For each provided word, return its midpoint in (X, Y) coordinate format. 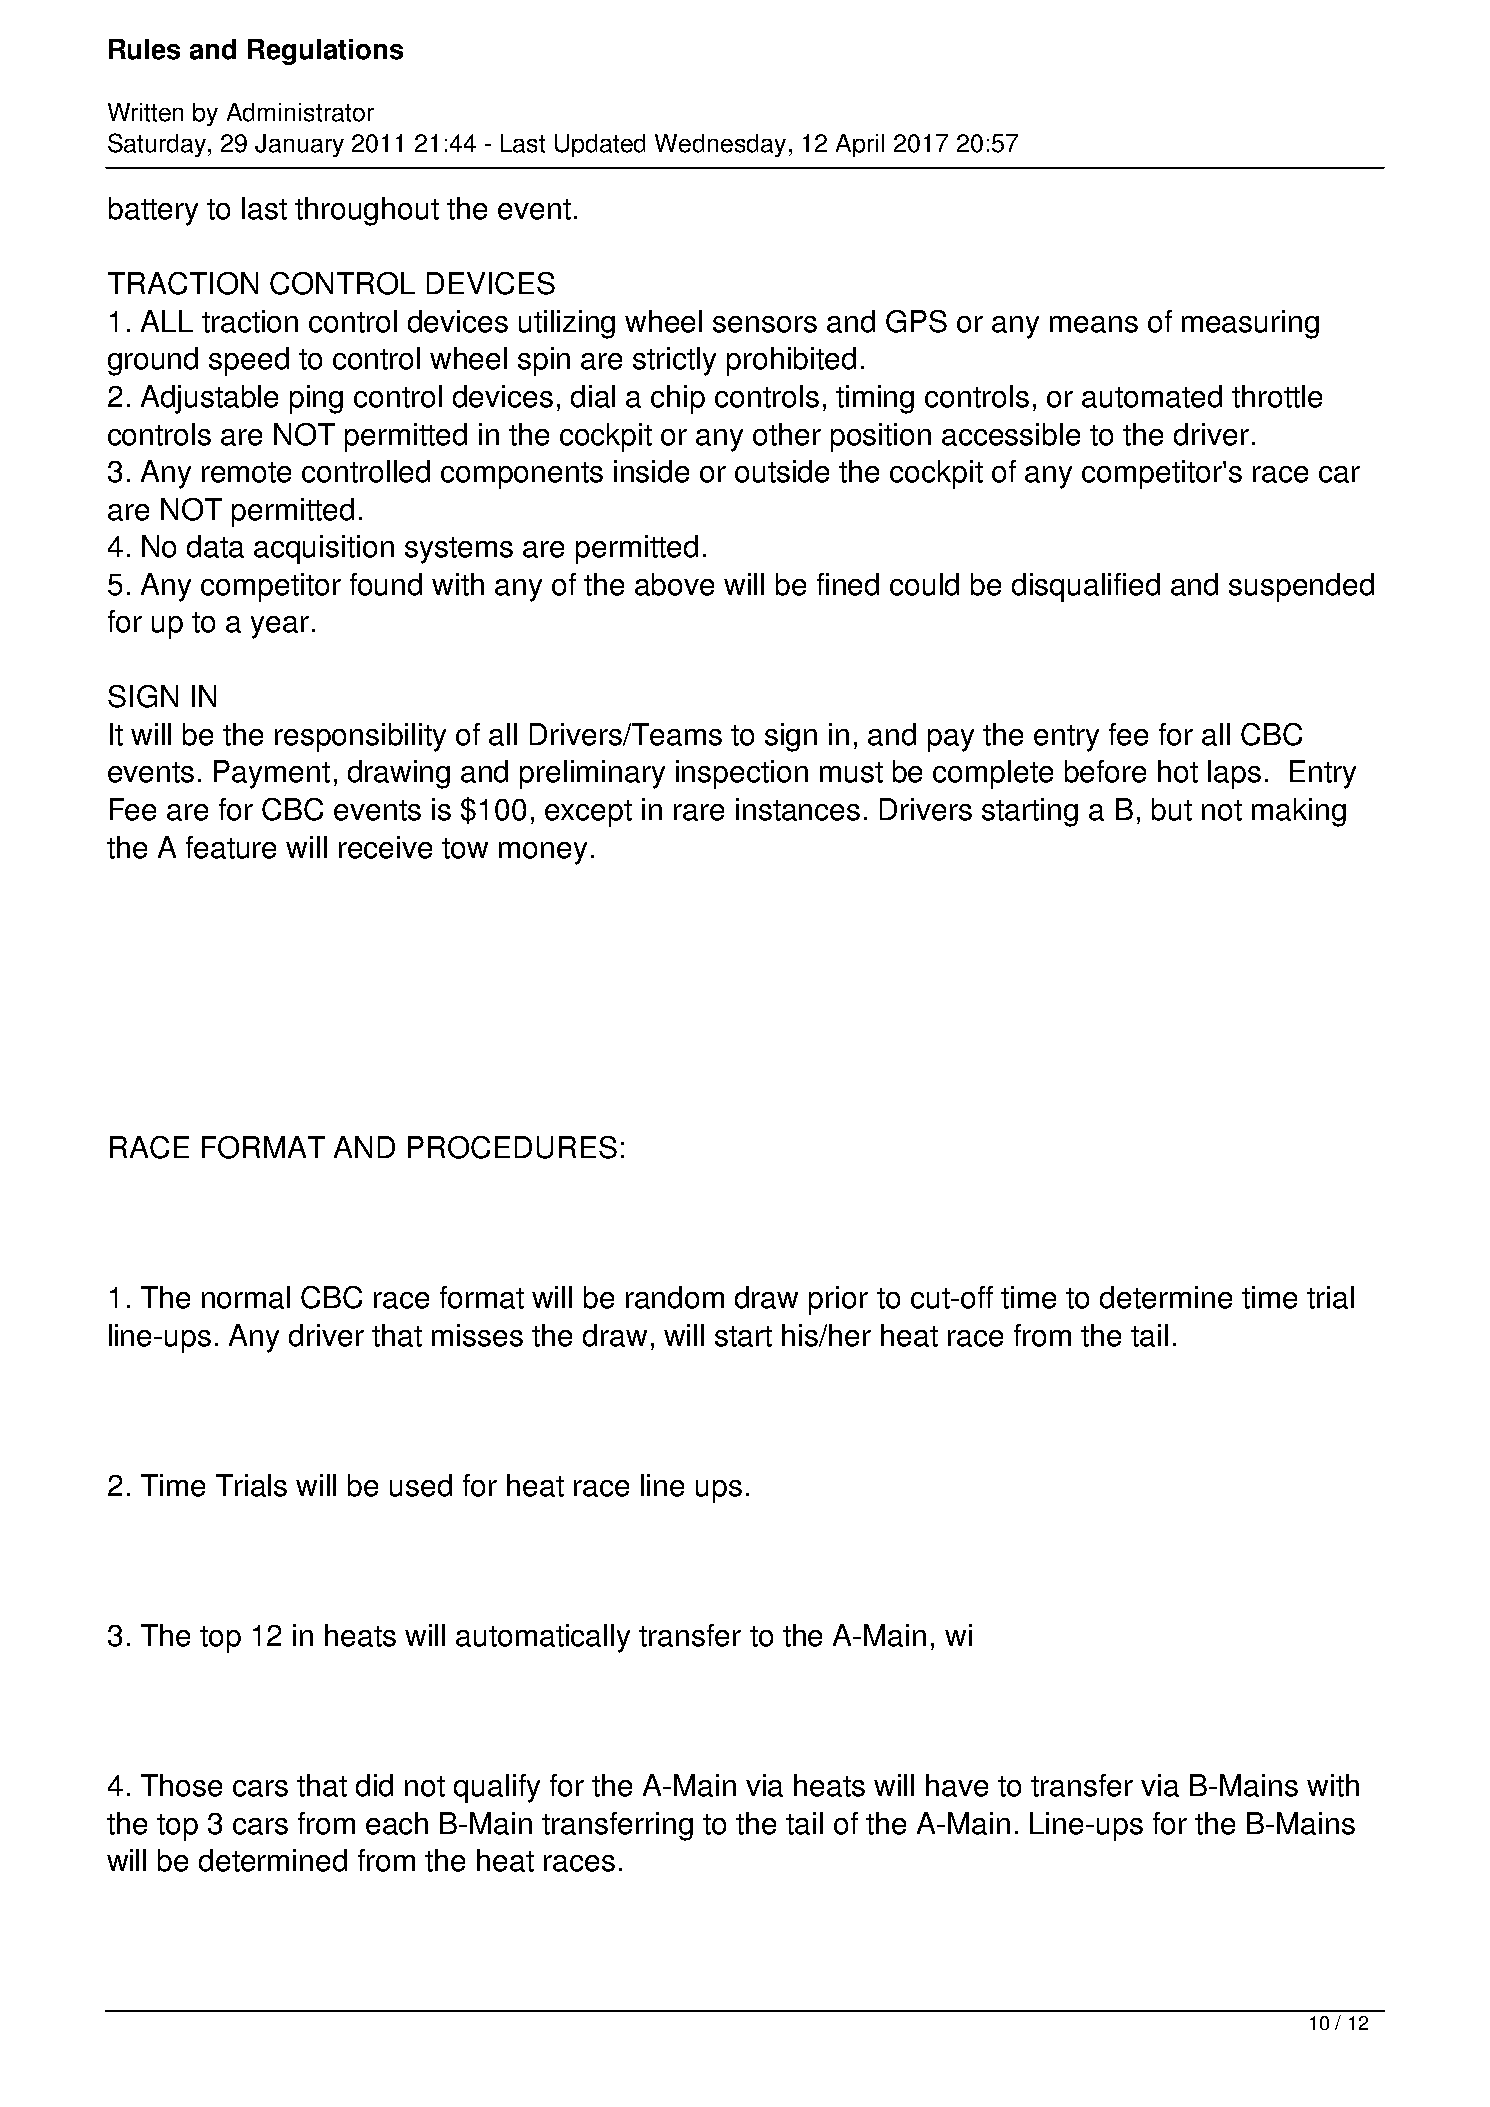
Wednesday (720, 145)
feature (231, 847)
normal (246, 1297)
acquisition (324, 549)
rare (699, 812)
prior (838, 1300)
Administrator (300, 112)
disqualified (1086, 587)
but (1172, 809)
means (1094, 324)
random (675, 1297)
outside (782, 471)
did (374, 1785)
